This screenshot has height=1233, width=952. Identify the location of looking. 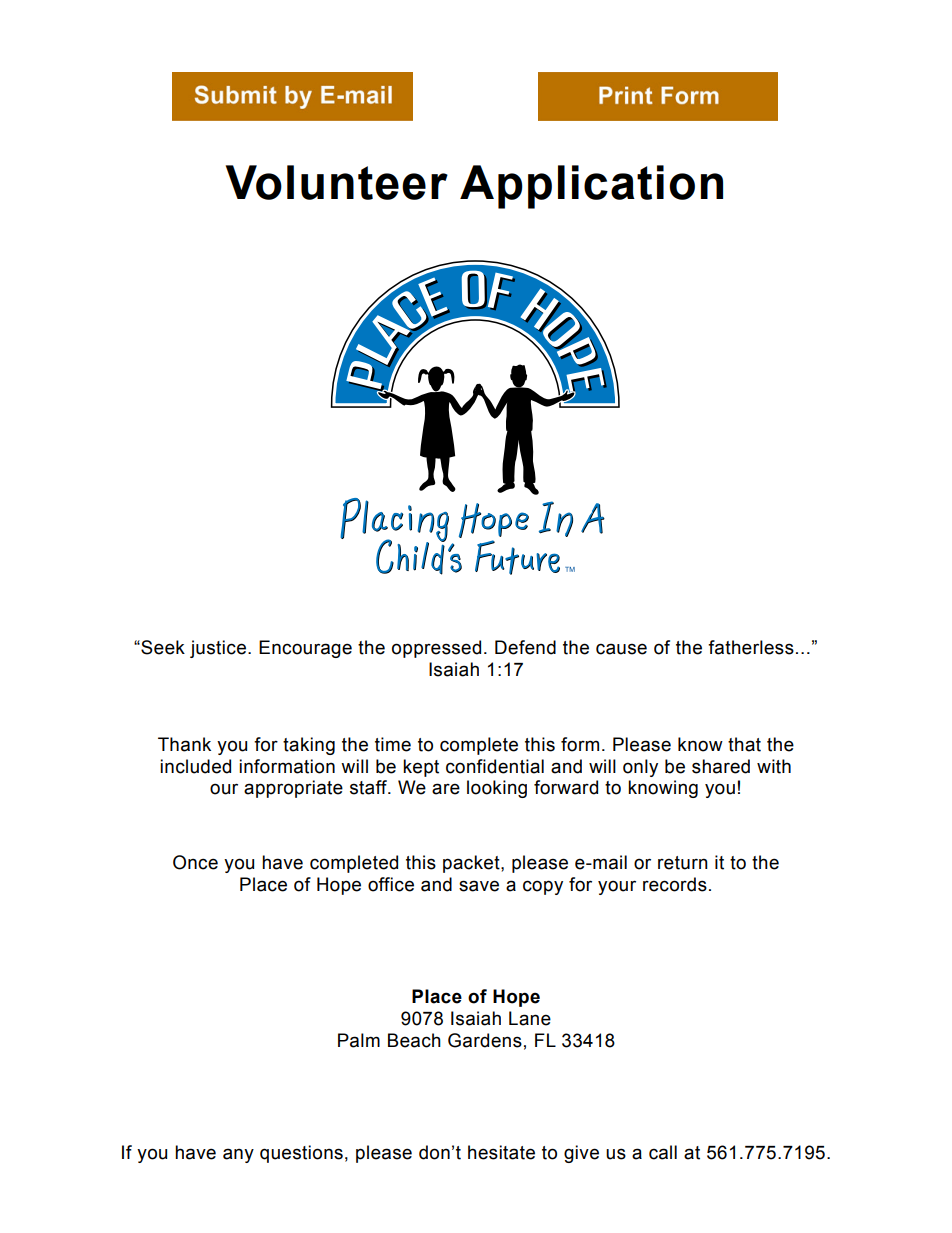
(497, 789).
